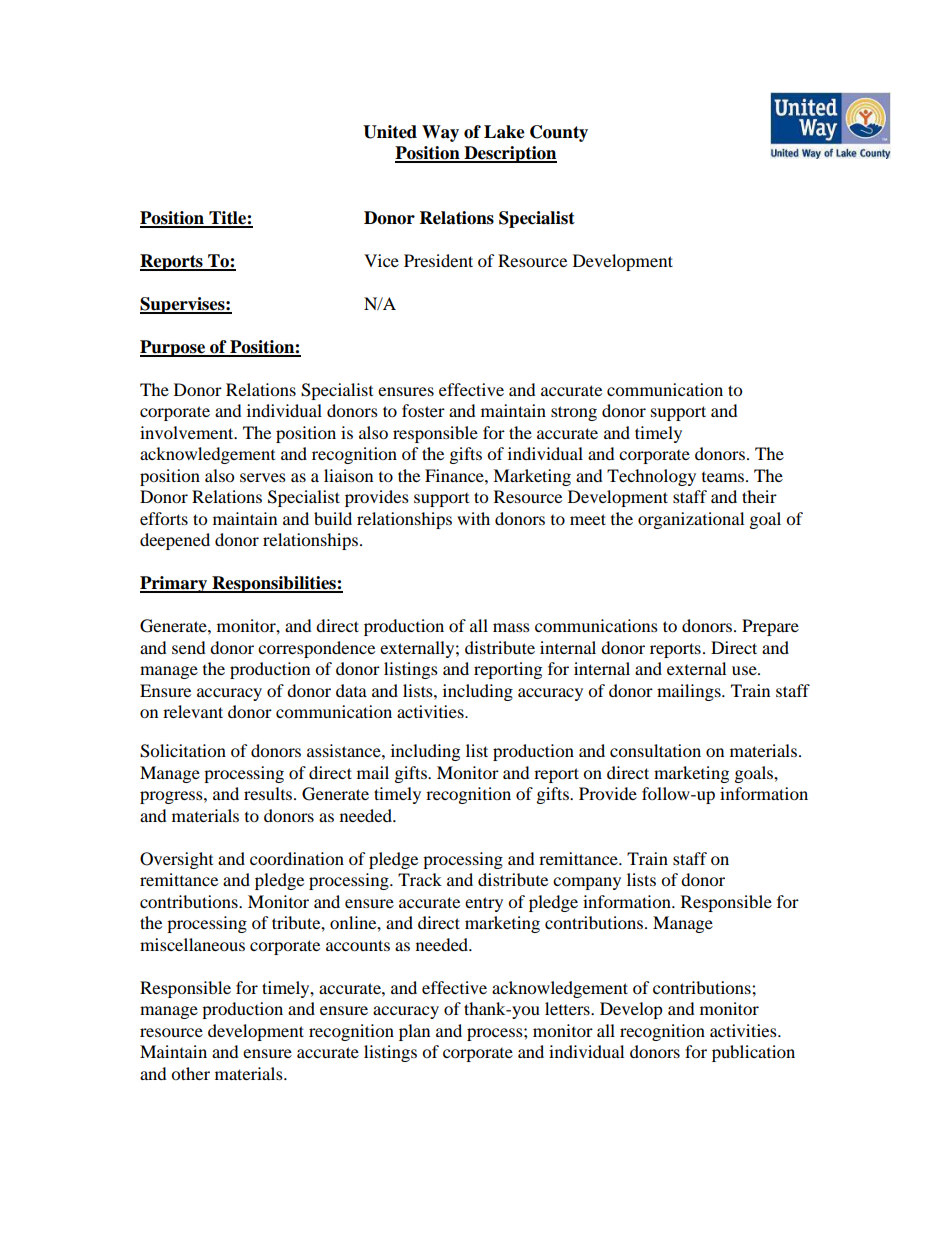 This document has height=1233, width=952. Describe the element at coordinates (190, 1073) in the document. I see `other` at that location.
